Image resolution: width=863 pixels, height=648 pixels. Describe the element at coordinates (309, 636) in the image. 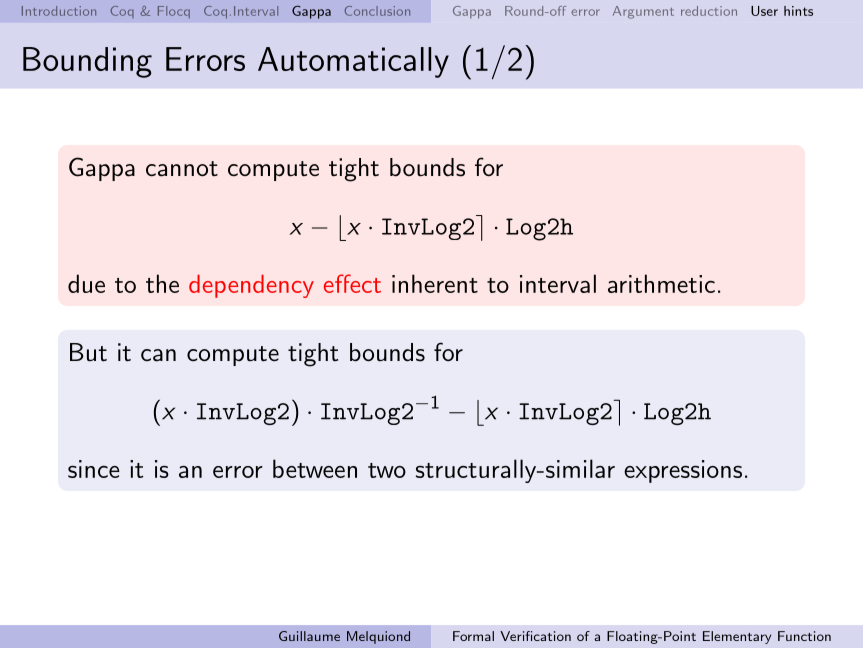

I see `Guillaume` at that location.
